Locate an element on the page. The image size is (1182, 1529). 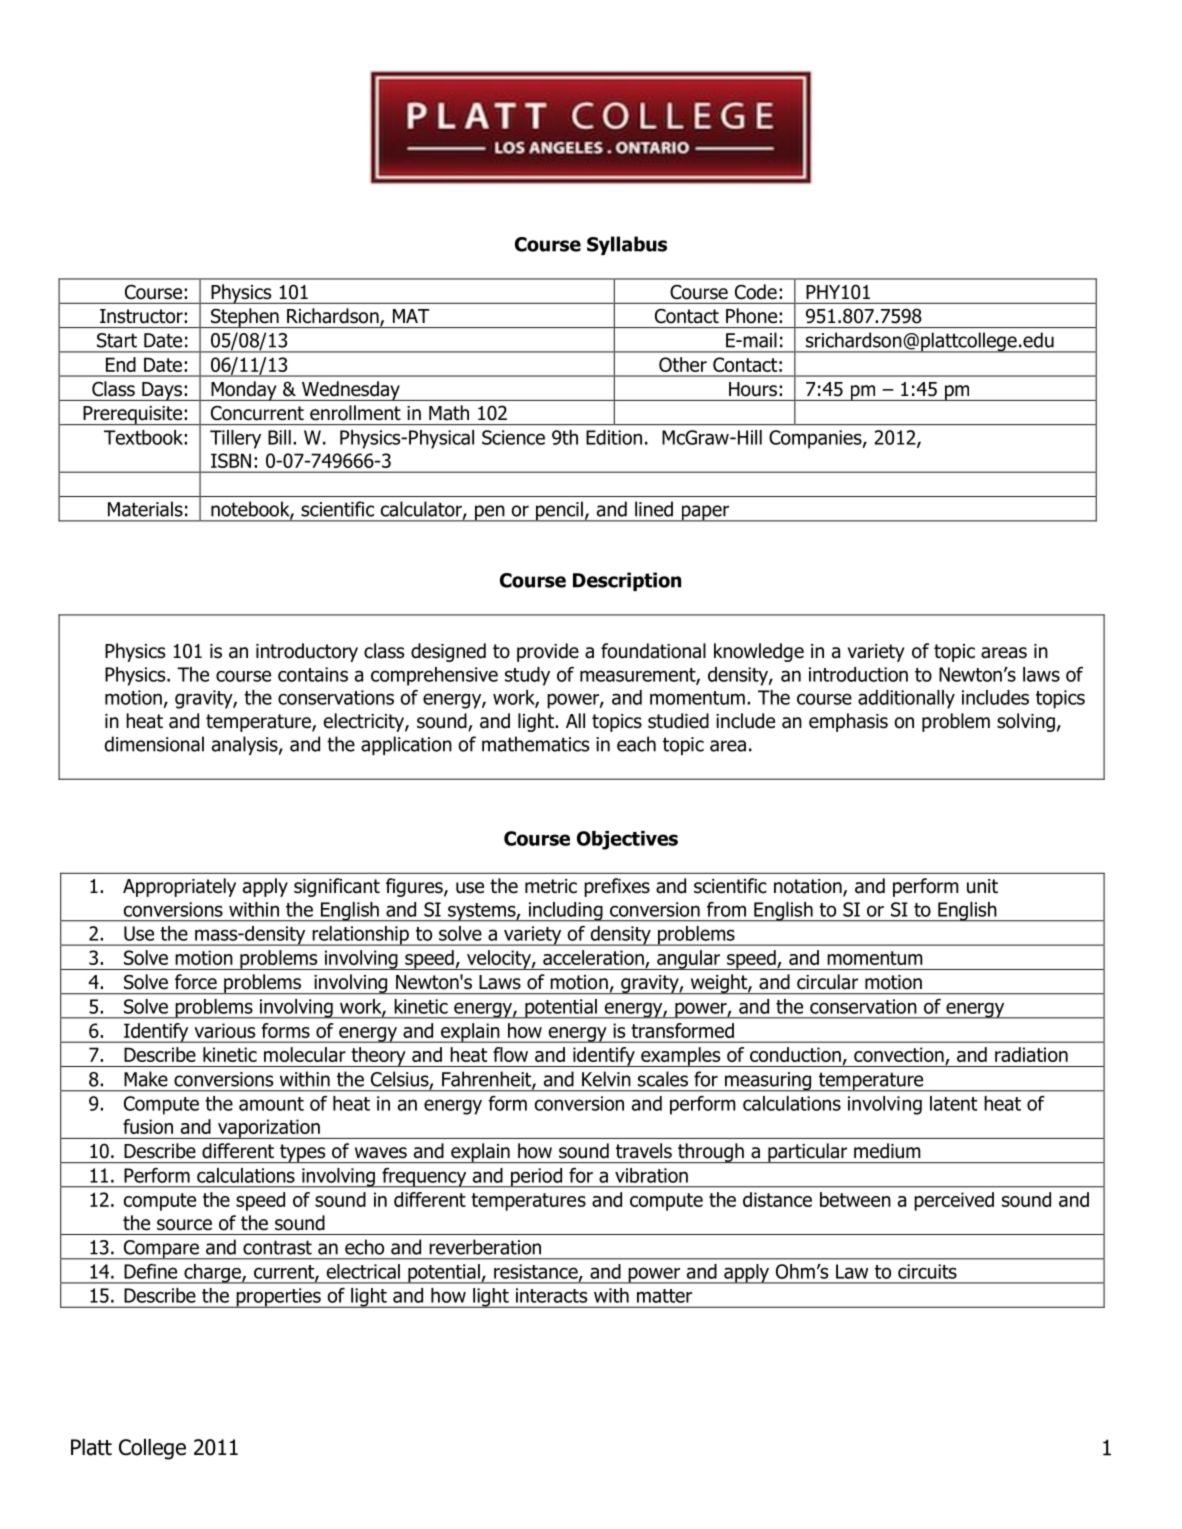
Stephen is located at coordinates (245, 318).
